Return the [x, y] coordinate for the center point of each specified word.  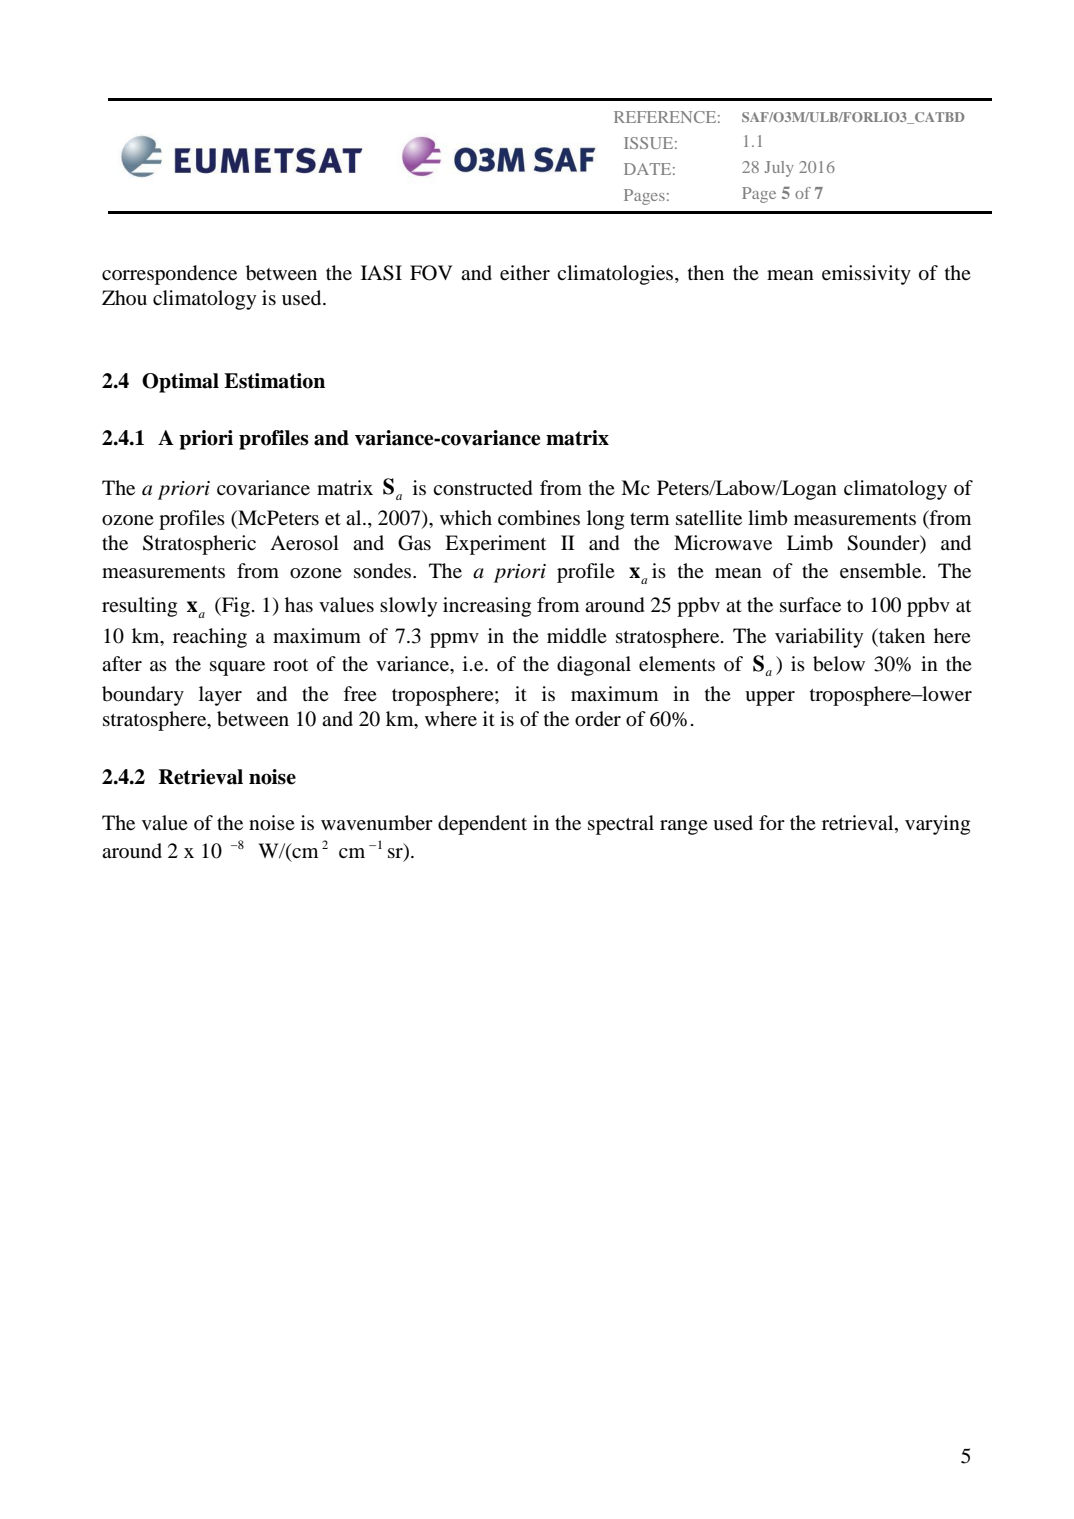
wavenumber [377, 823]
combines [539, 518]
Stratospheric [199, 545]
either [525, 273]
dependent [482, 825]
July [779, 169]
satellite [709, 518]
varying [937, 825]
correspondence [169, 275]
